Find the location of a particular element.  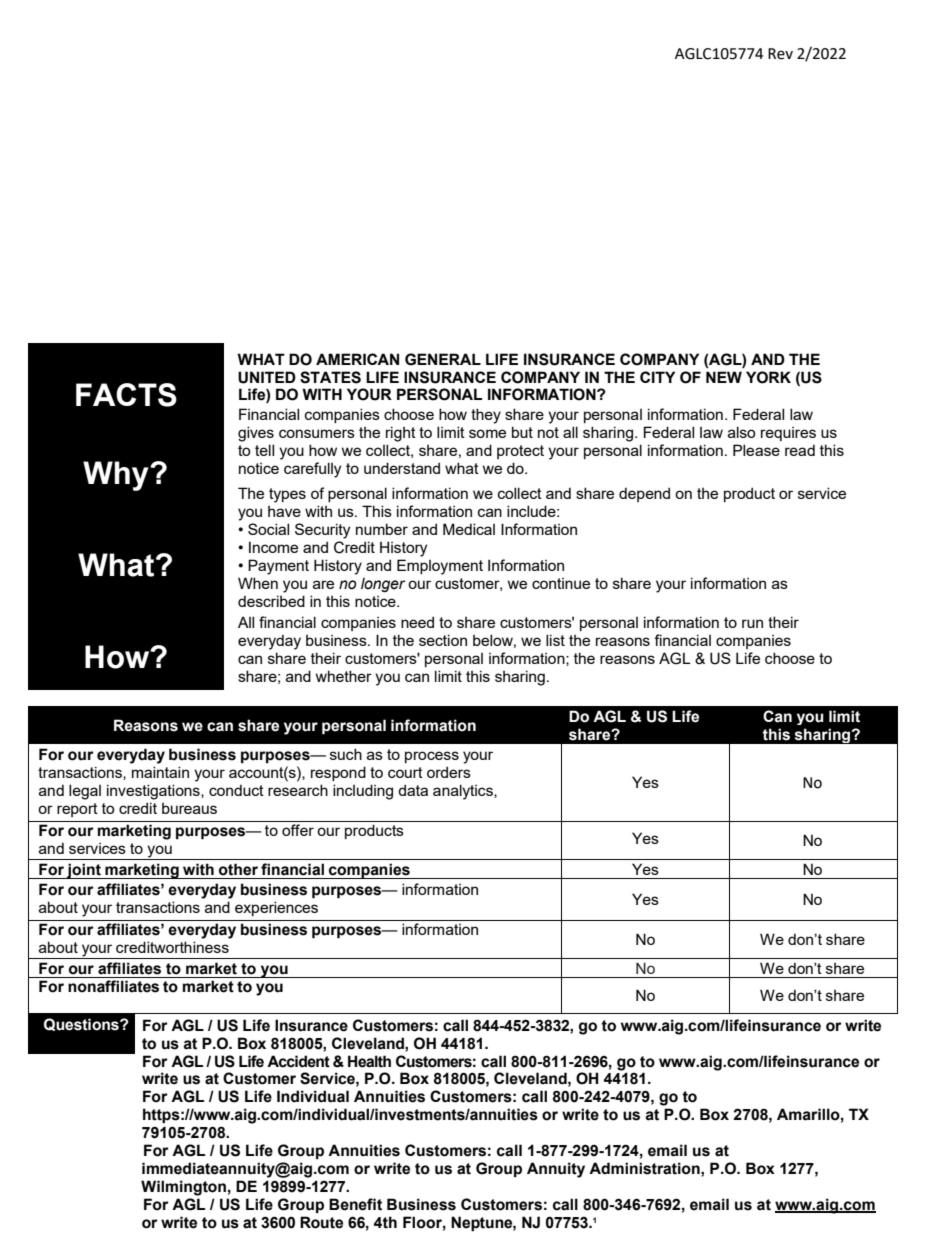

also is located at coordinates (742, 432).
